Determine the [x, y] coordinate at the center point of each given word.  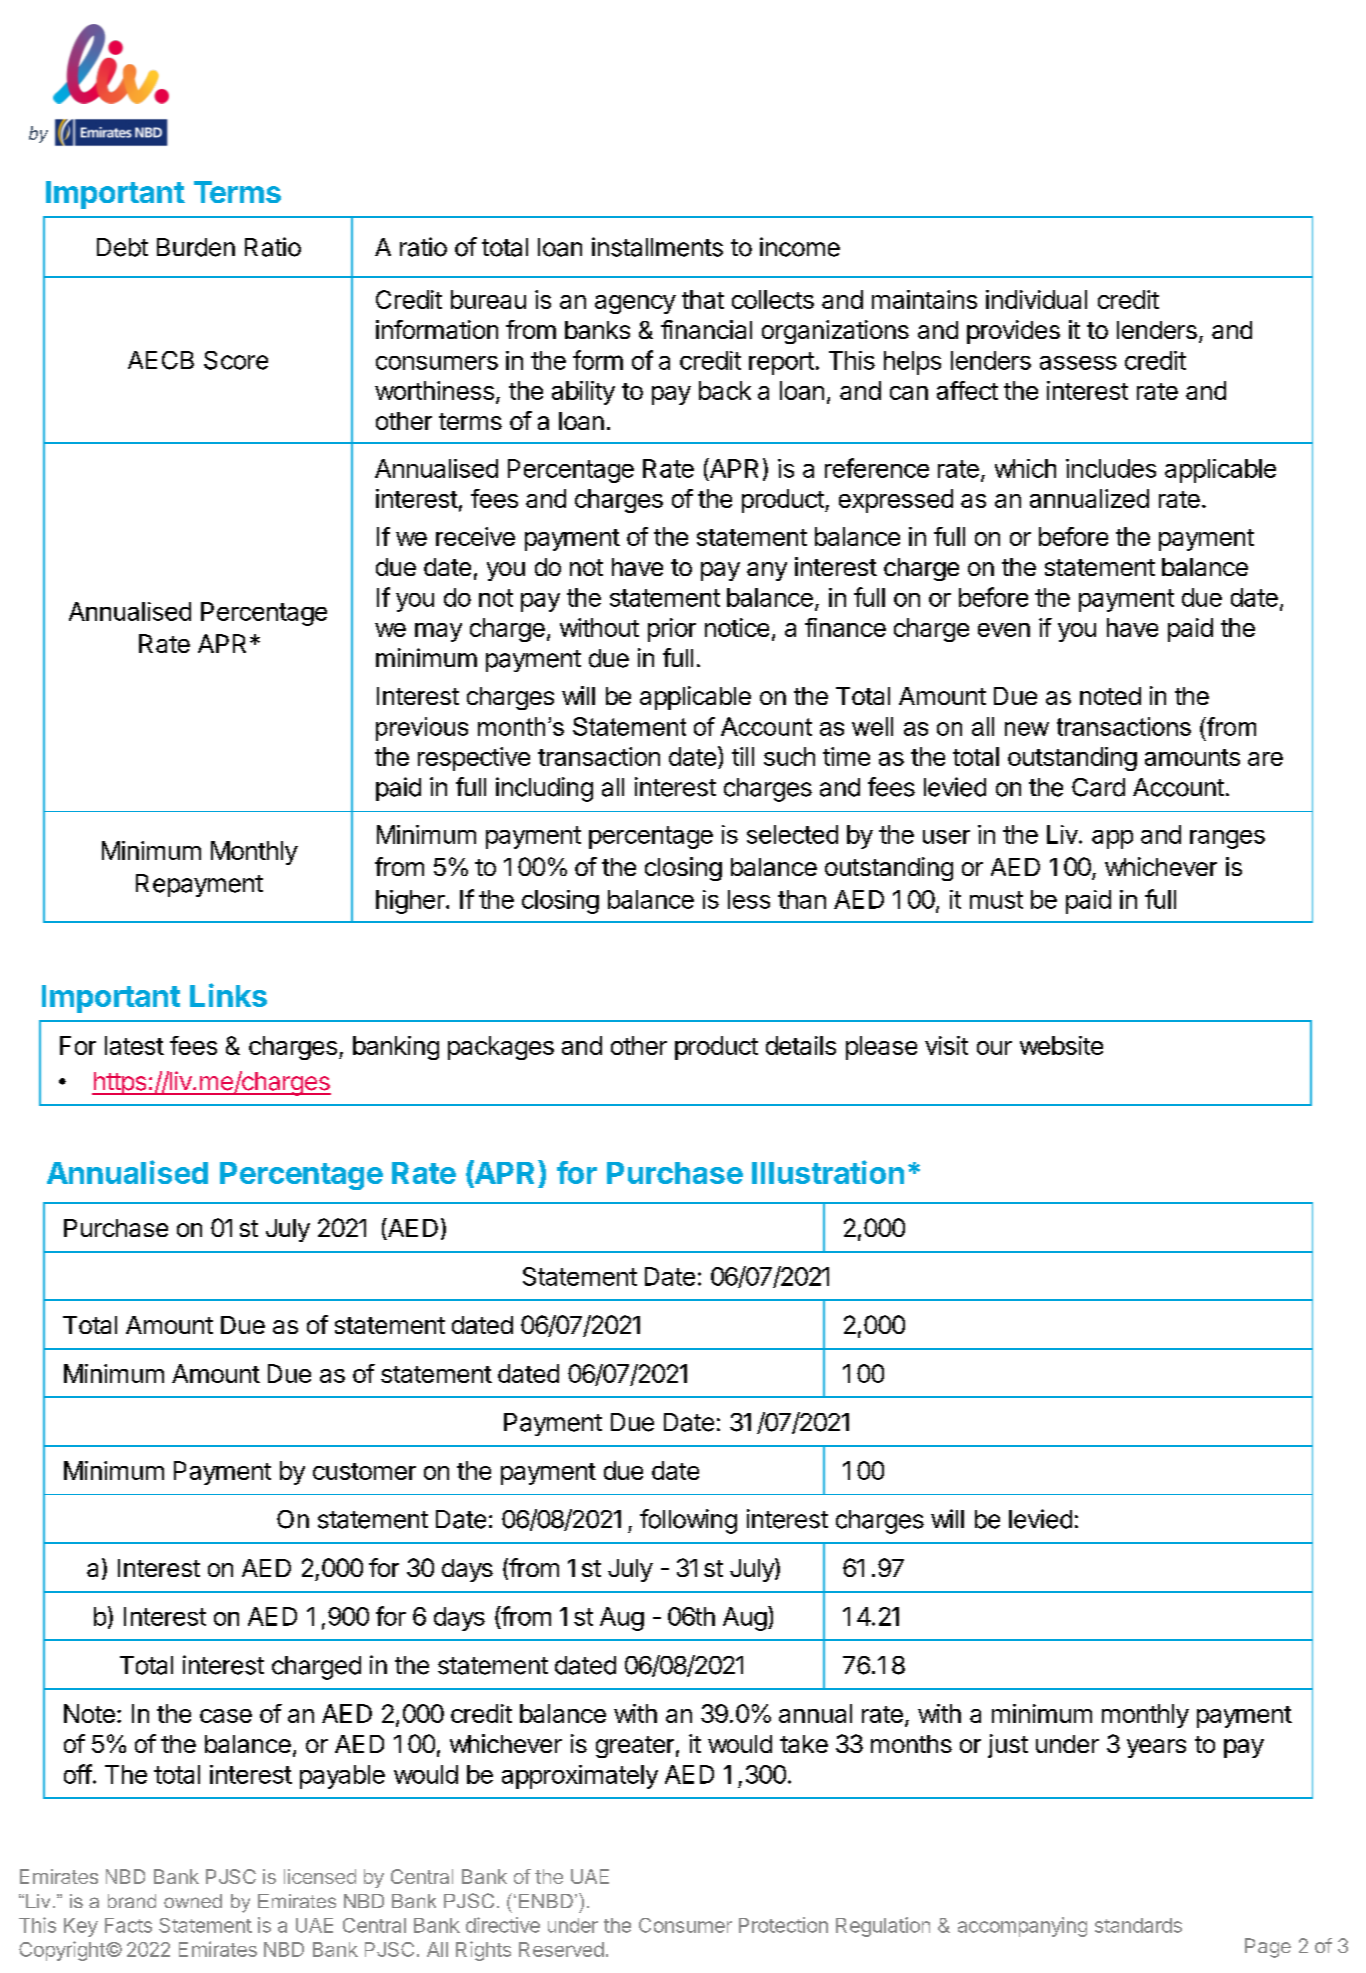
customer [364, 1471]
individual [1036, 299]
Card [1098, 787]
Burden [196, 247]
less [749, 899]
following [688, 1521]
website [1061, 1045]
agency [635, 304]
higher [411, 902]
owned [193, 1901]
